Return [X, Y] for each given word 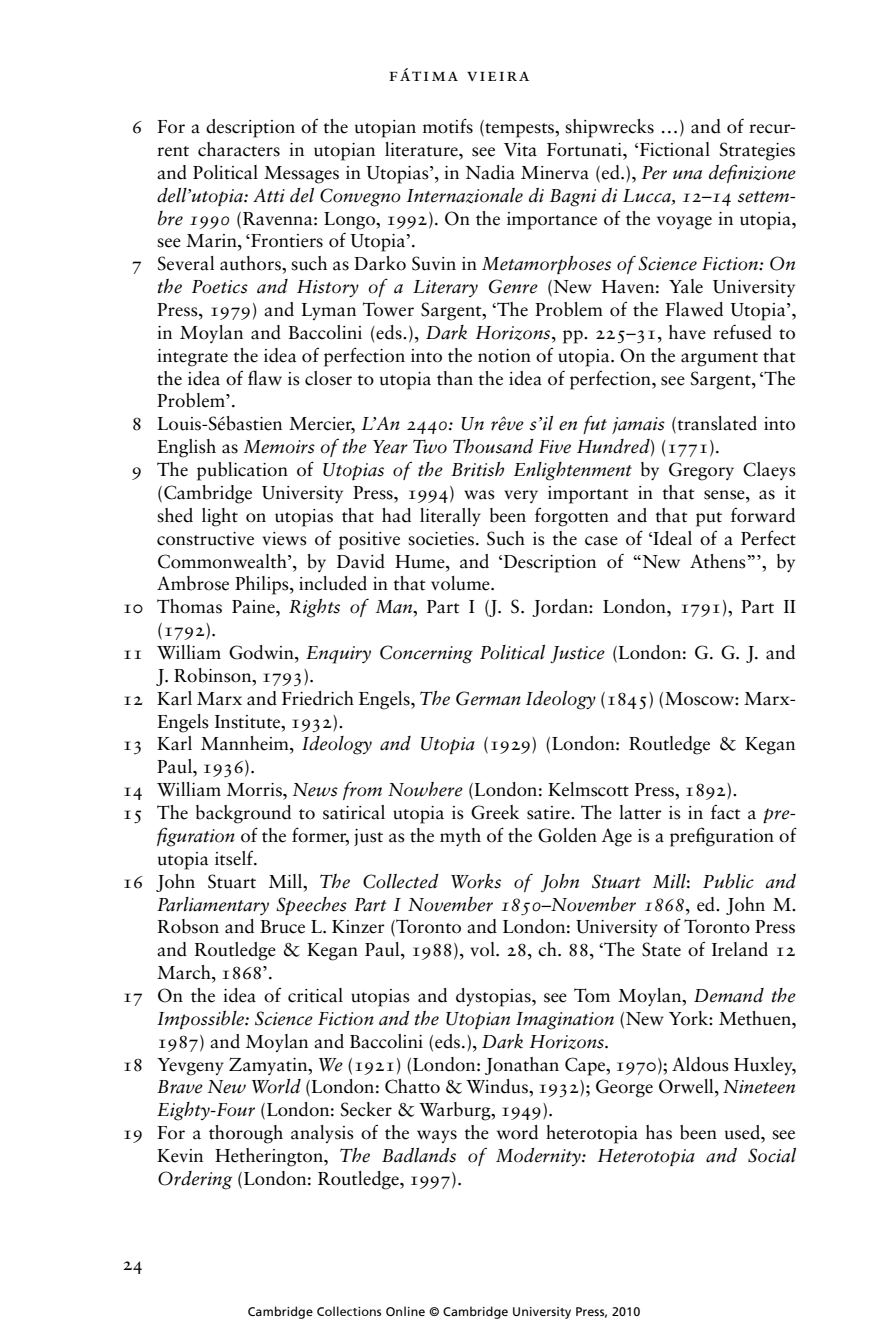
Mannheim [246, 743]
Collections [349, 1311]
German [488, 698]
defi [723, 173]
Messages [301, 175]
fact [726, 812]
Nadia [490, 172]
